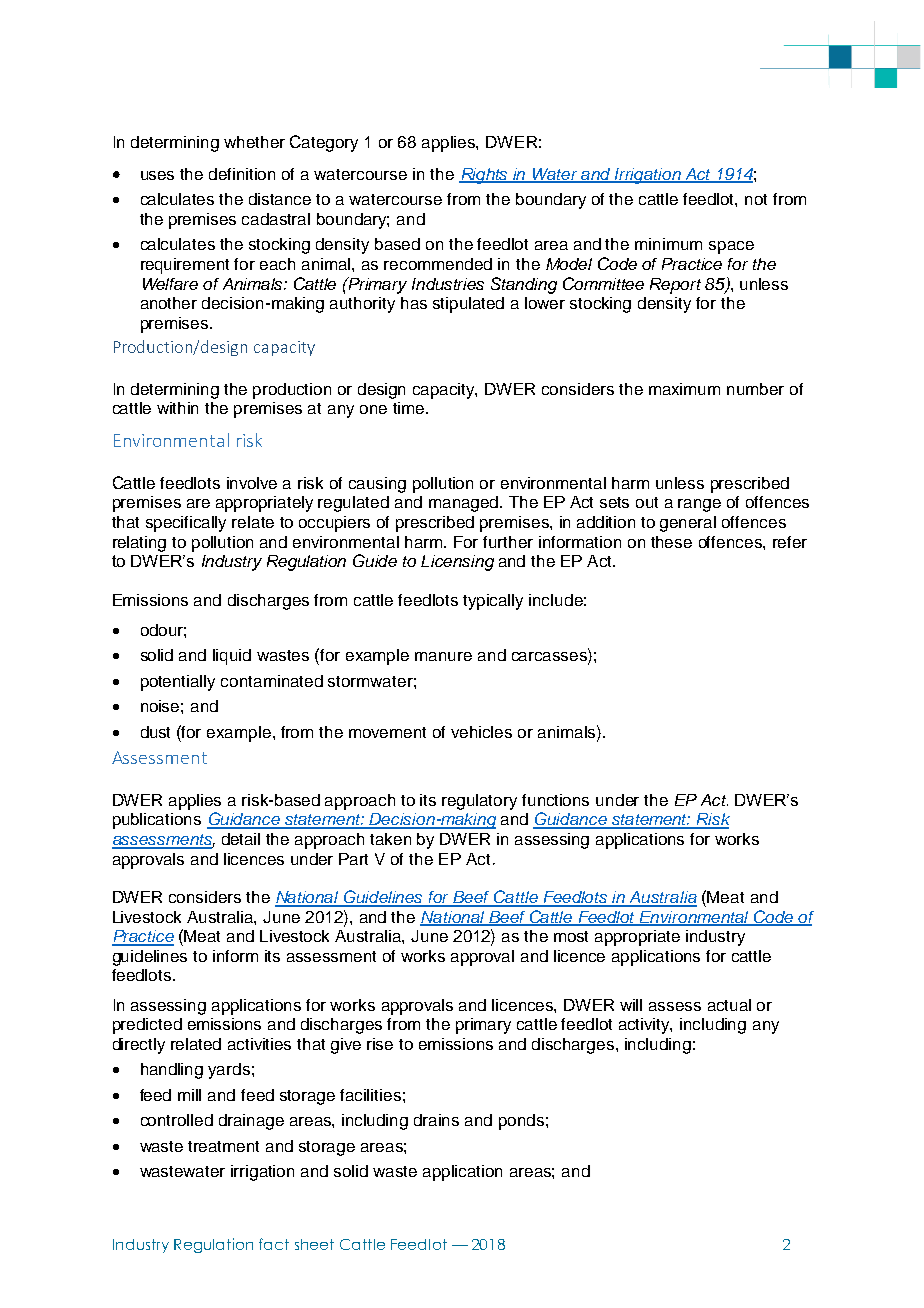 This screenshot has height=1308, width=924. What do you see at coordinates (274, 1244) in the screenshot?
I see `fact` at bounding box center [274, 1244].
